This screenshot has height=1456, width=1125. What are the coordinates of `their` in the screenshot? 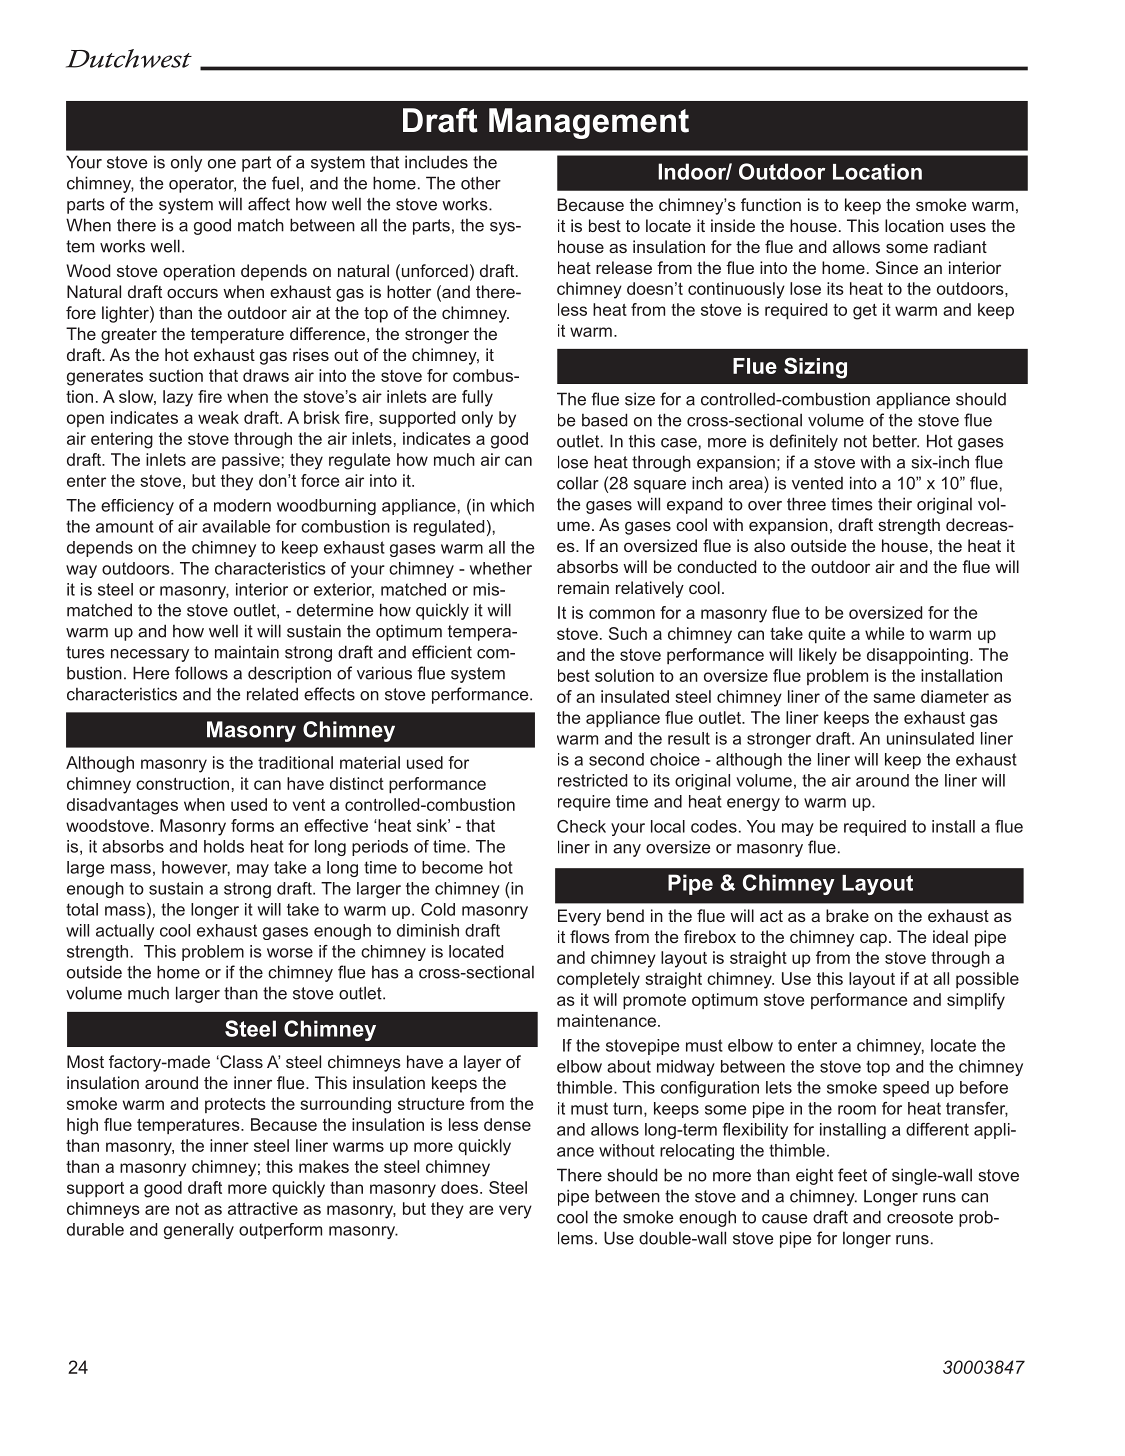 It's located at (895, 504).
